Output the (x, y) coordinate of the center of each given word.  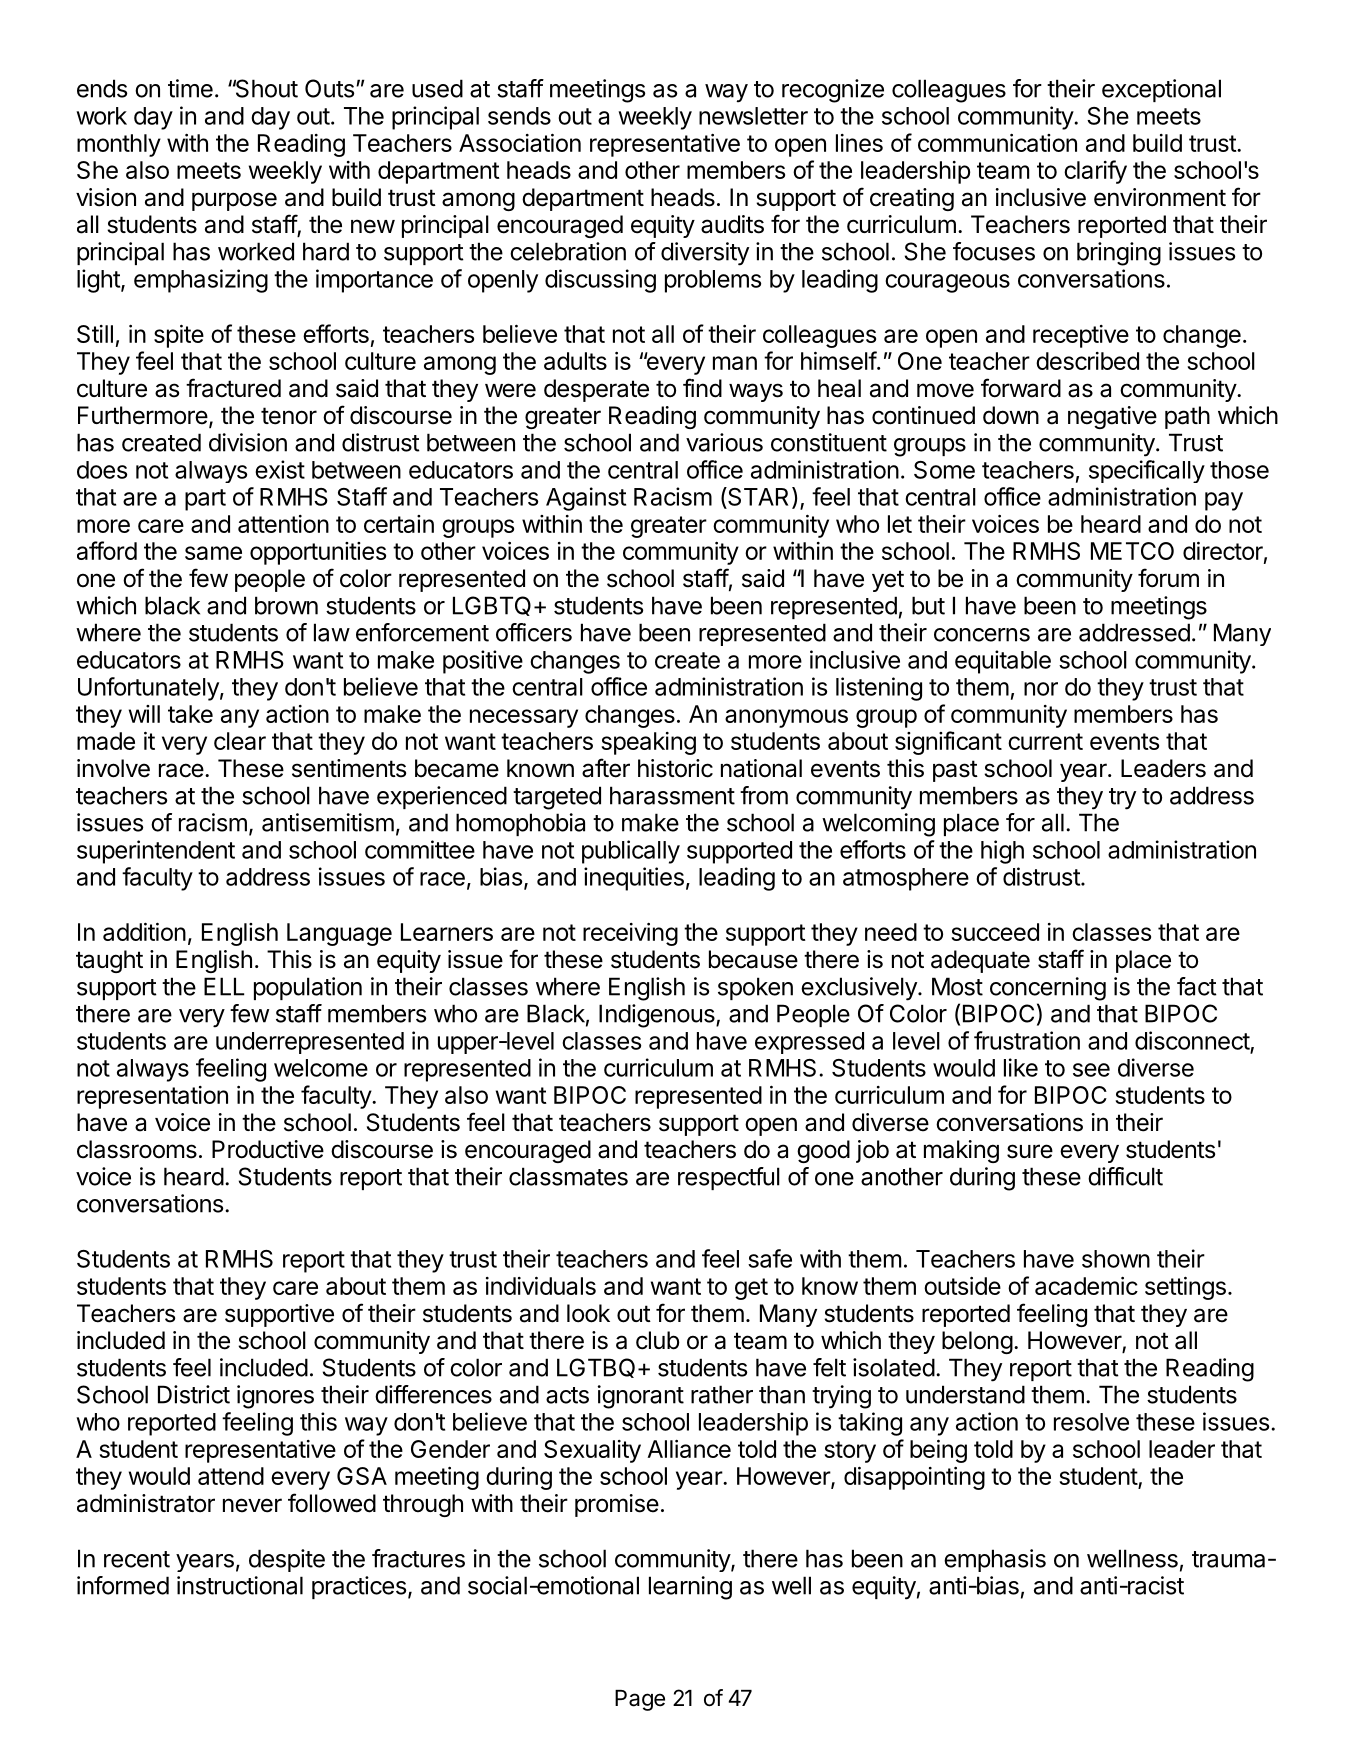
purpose (234, 201)
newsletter (753, 116)
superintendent (156, 852)
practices (359, 1587)
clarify (1095, 172)
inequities (634, 879)
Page (640, 1700)
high (1002, 852)
